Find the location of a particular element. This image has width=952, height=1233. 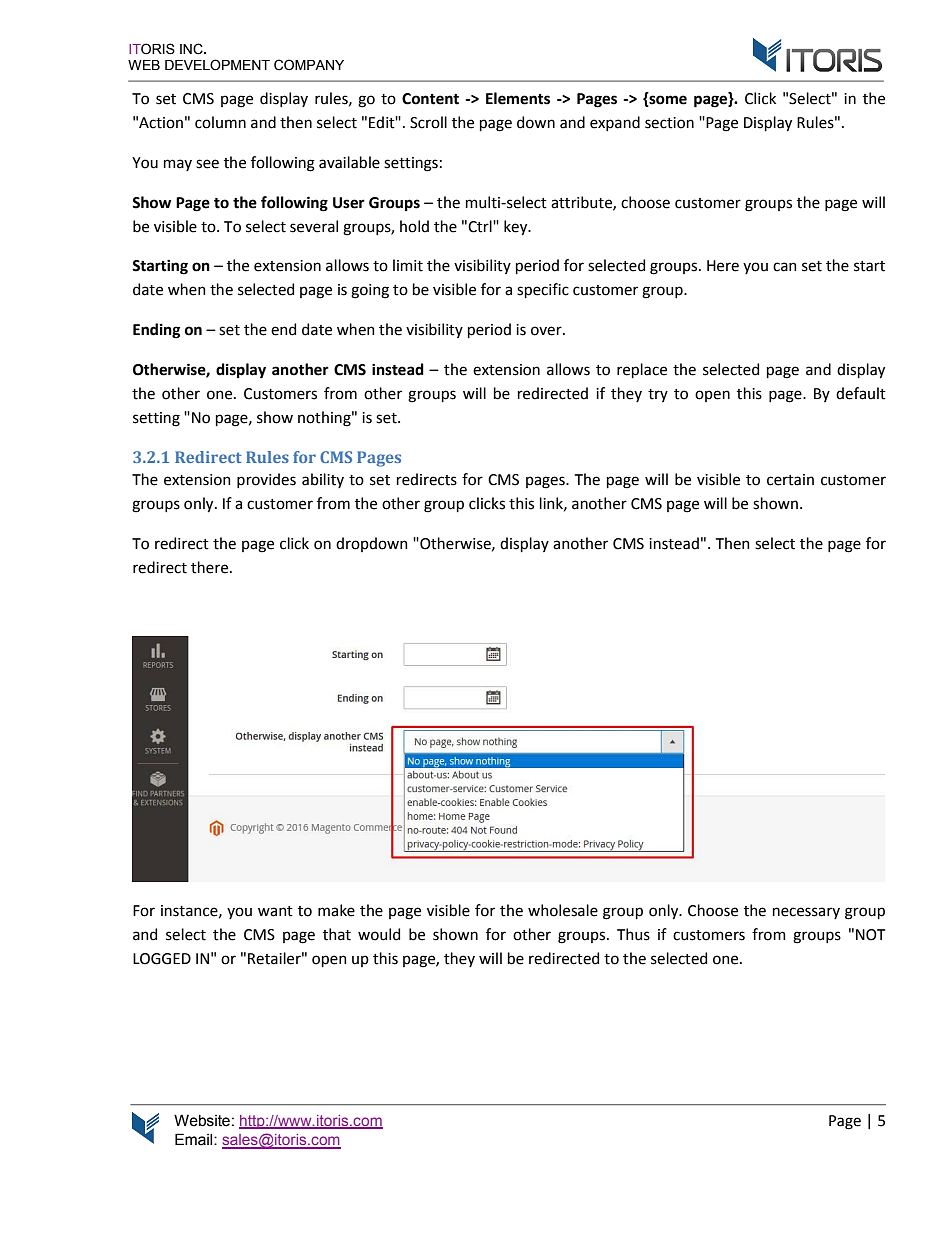

want is located at coordinates (275, 911).
